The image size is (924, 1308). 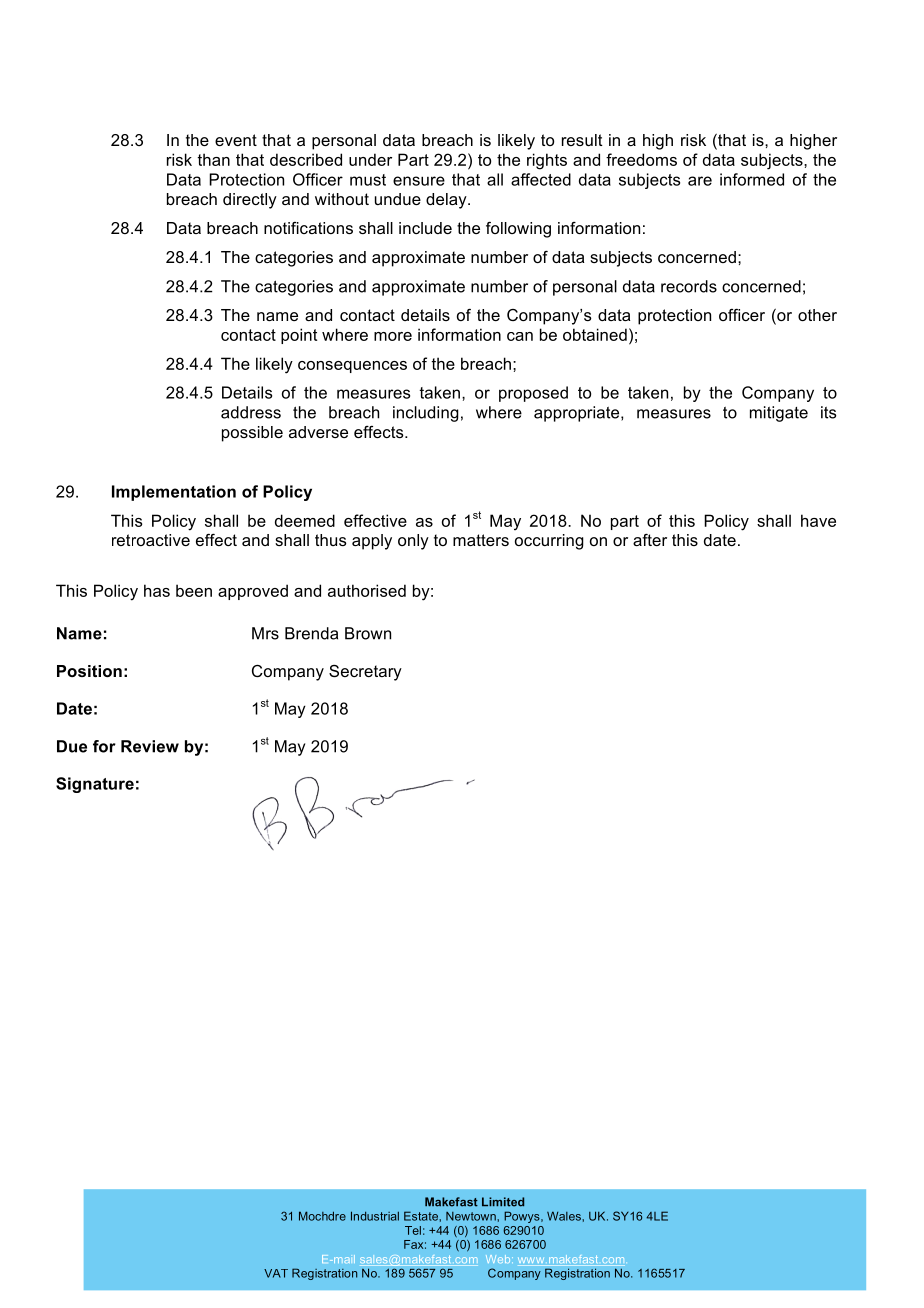 What do you see at coordinates (276, 1273) in the screenshot?
I see `VAT` at bounding box center [276, 1273].
